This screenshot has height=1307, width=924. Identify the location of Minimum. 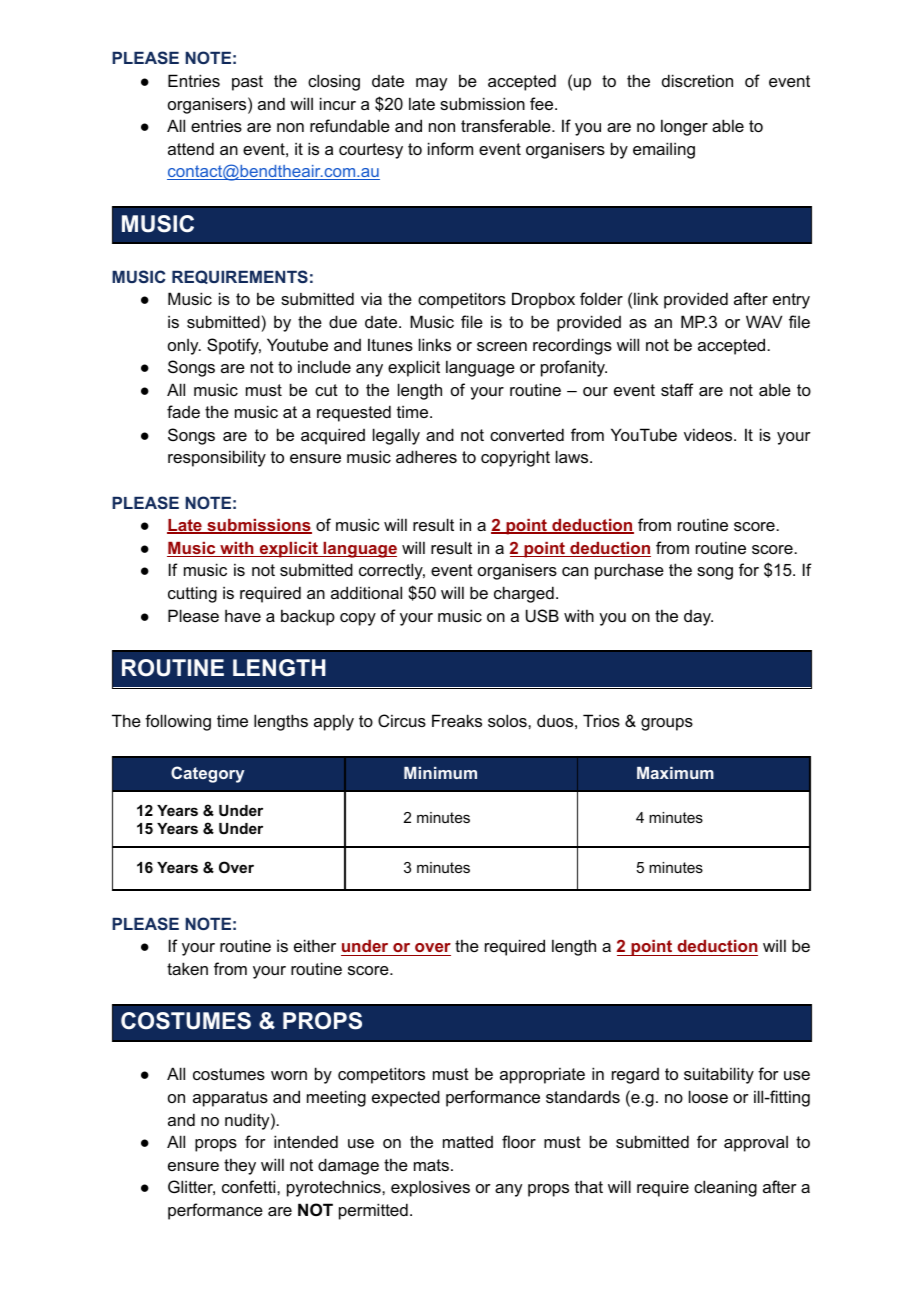
(440, 773).
